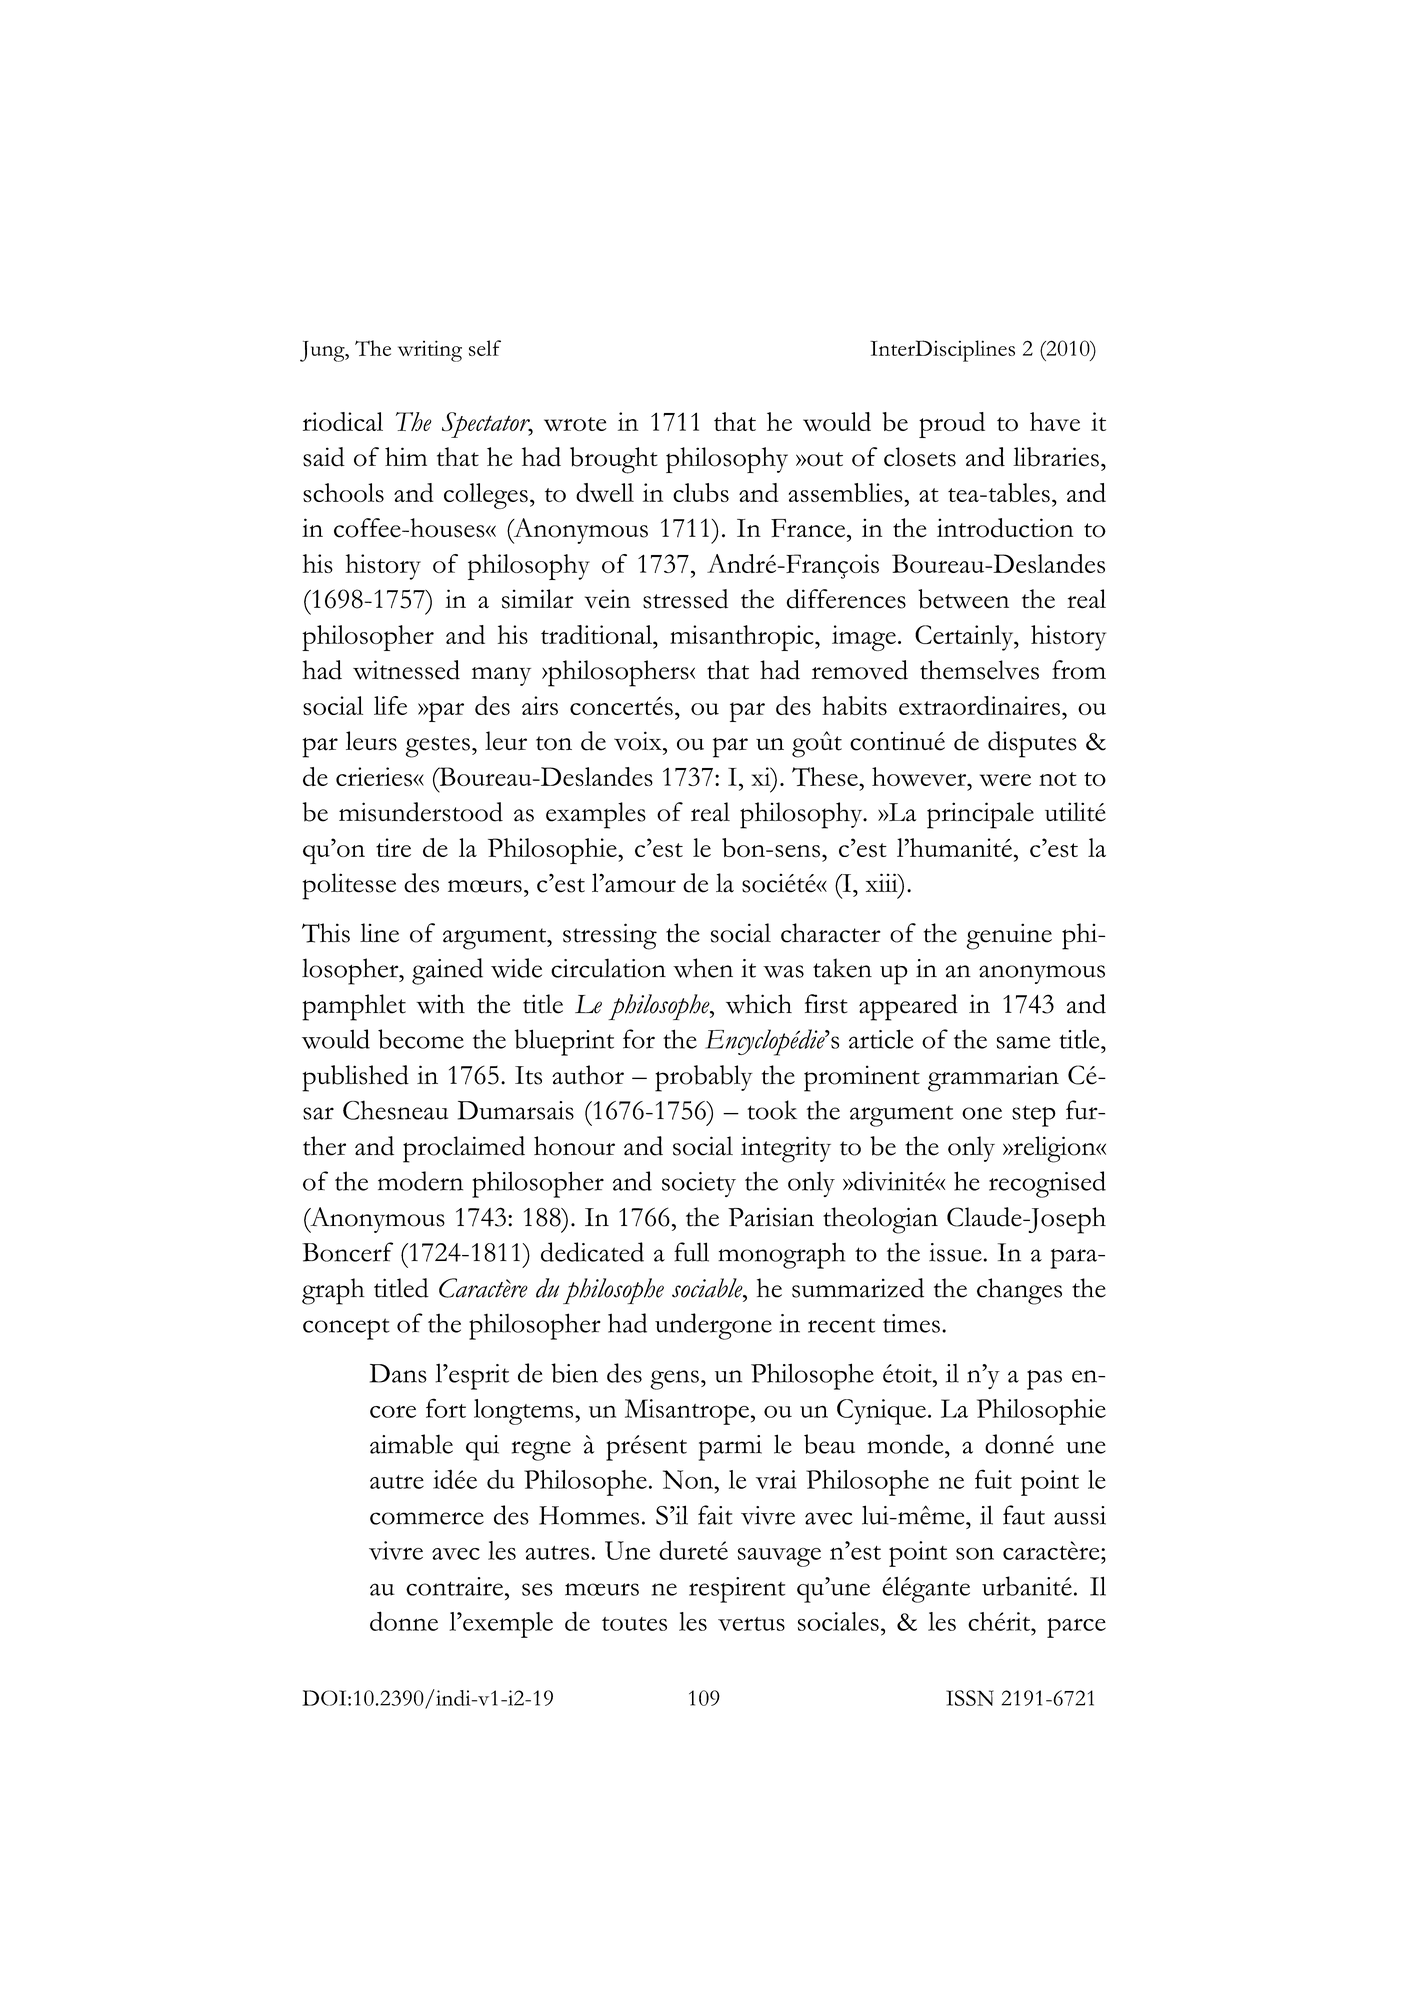 The image size is (1408, 1993). Describe the element at coordinates (713, 1326) in the screenshot. I see `undergone` at that location.
